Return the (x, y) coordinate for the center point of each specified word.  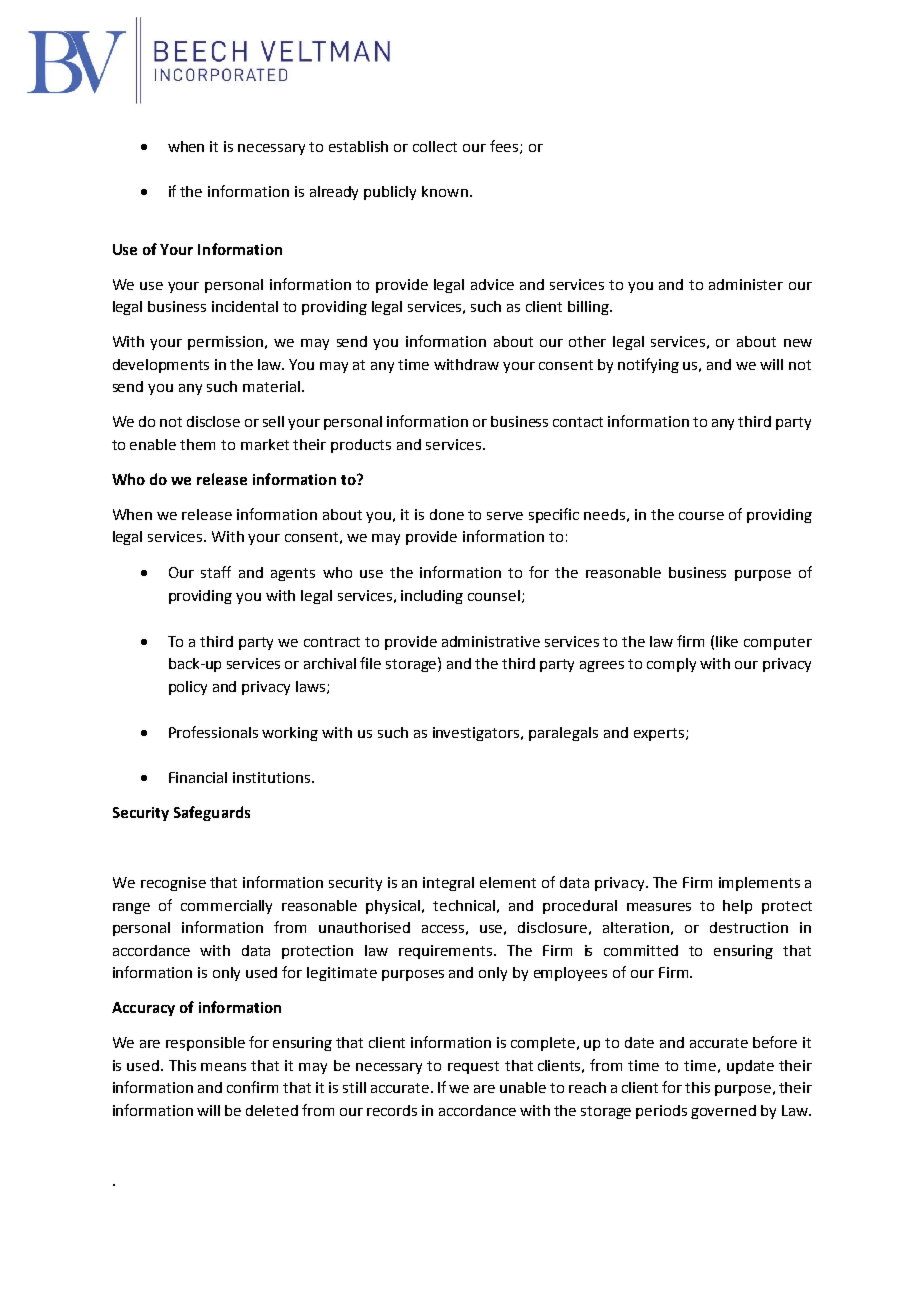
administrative (491, 641)
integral (448, 884)
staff (216, 572)
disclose (213, 421)
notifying (648, 365)
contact (578, 422)
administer (746, 284)
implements (759, 884)
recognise (173, 884)
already (334, 193)
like (727, 641)
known (445, 191)
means (223, 1067)
